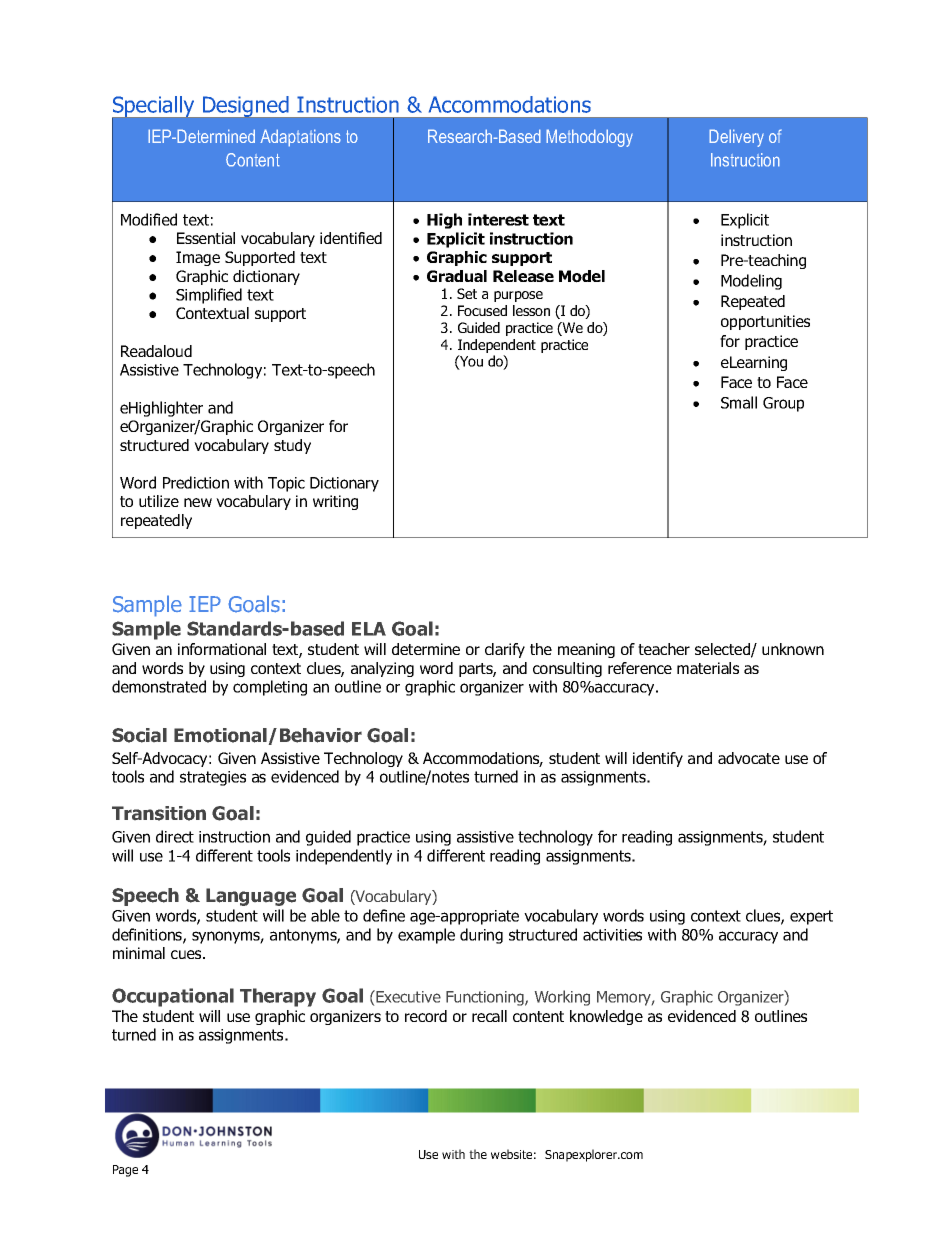  What do you see at coordinates (198, 502) in the screenshot?
I see `new` at bounding box center [198, 502].
